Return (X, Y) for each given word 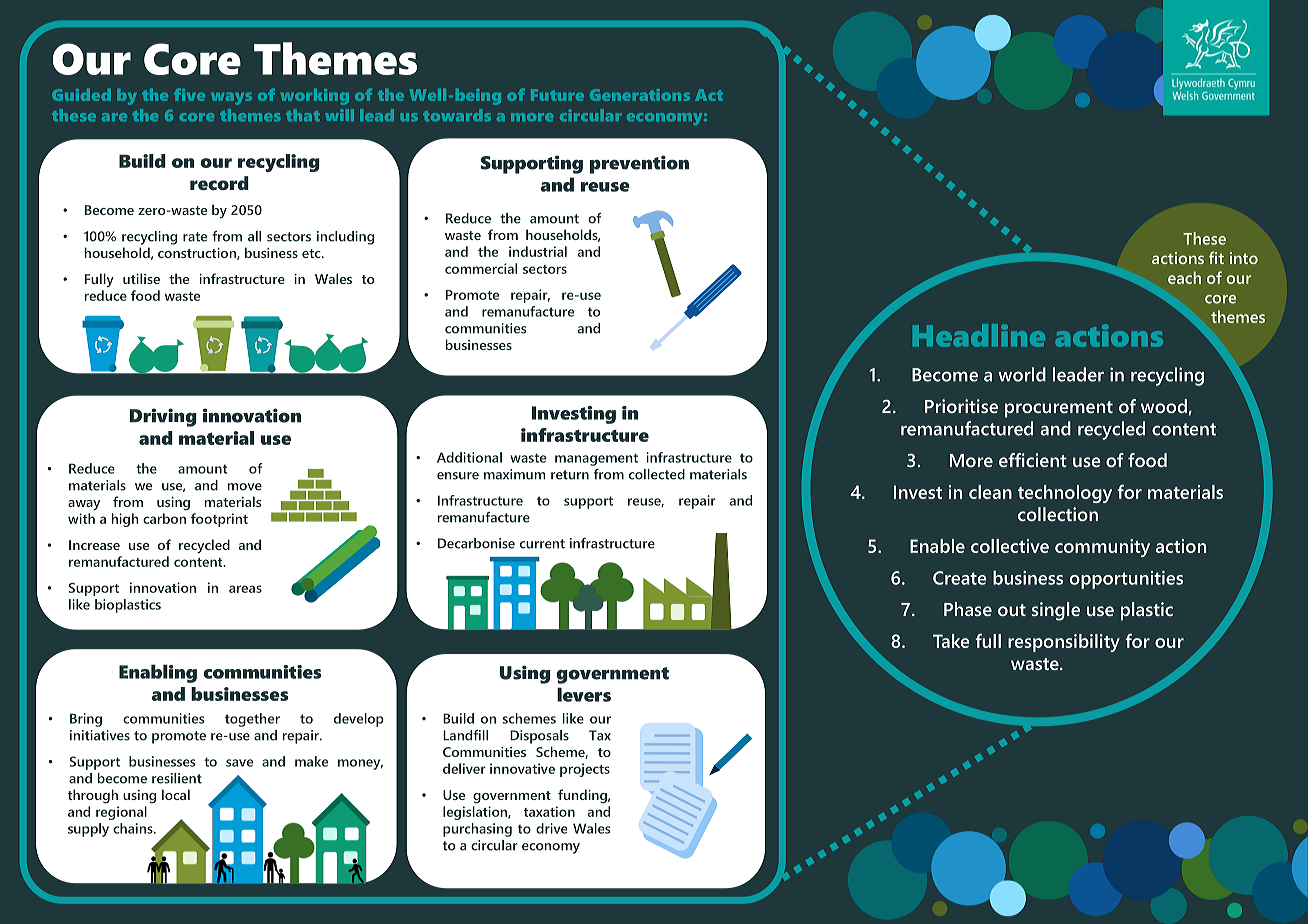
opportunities (1126, 580)
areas (245, 589)
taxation (549, 811)
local (176, 794)
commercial (481, 268)
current (542, 544)
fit (1216, 257)
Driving (163, 417)
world (1022, 374)
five (189, 94)
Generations (640, 95)
